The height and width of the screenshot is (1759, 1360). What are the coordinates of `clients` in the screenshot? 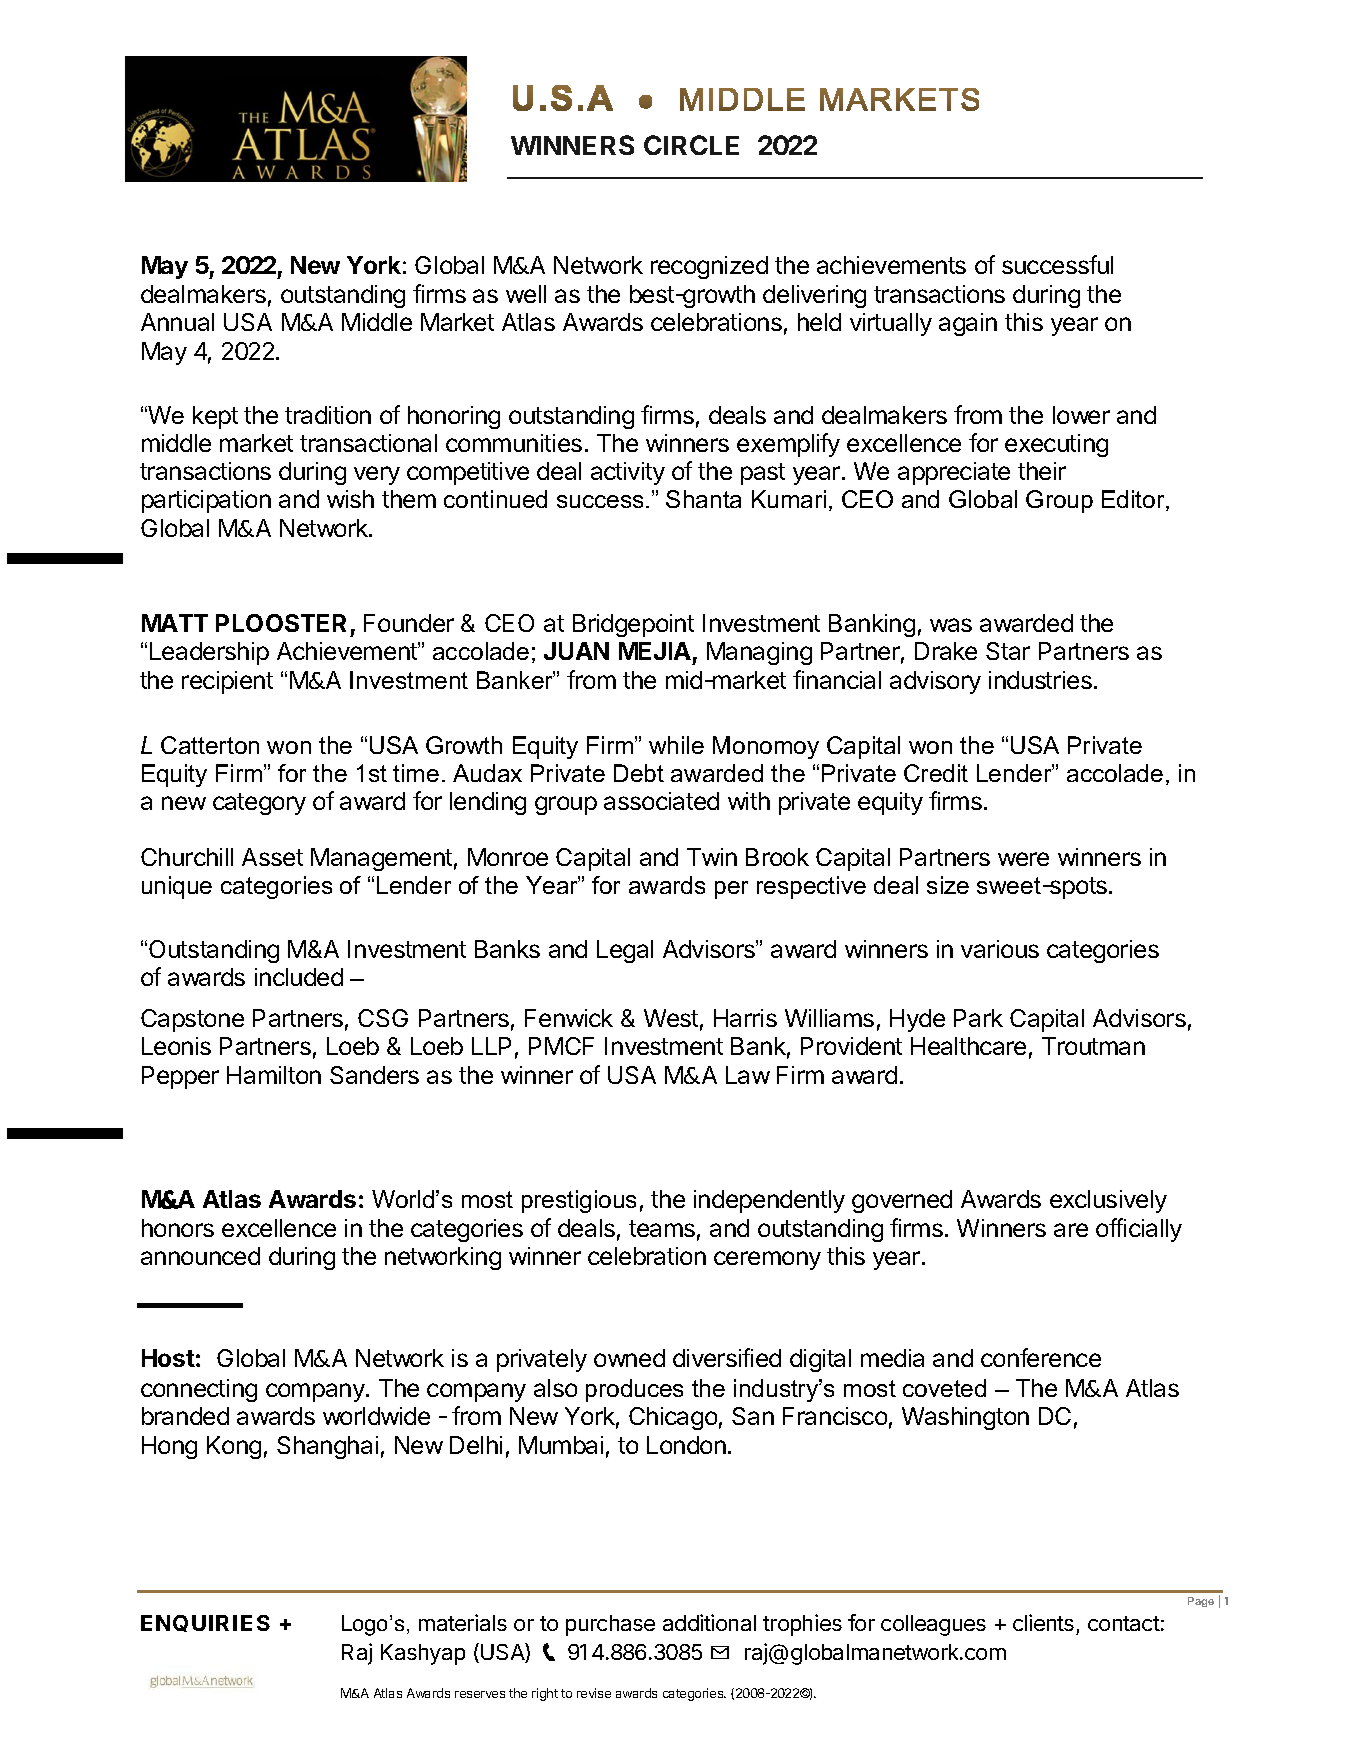 It's located at (1043, 1622).
